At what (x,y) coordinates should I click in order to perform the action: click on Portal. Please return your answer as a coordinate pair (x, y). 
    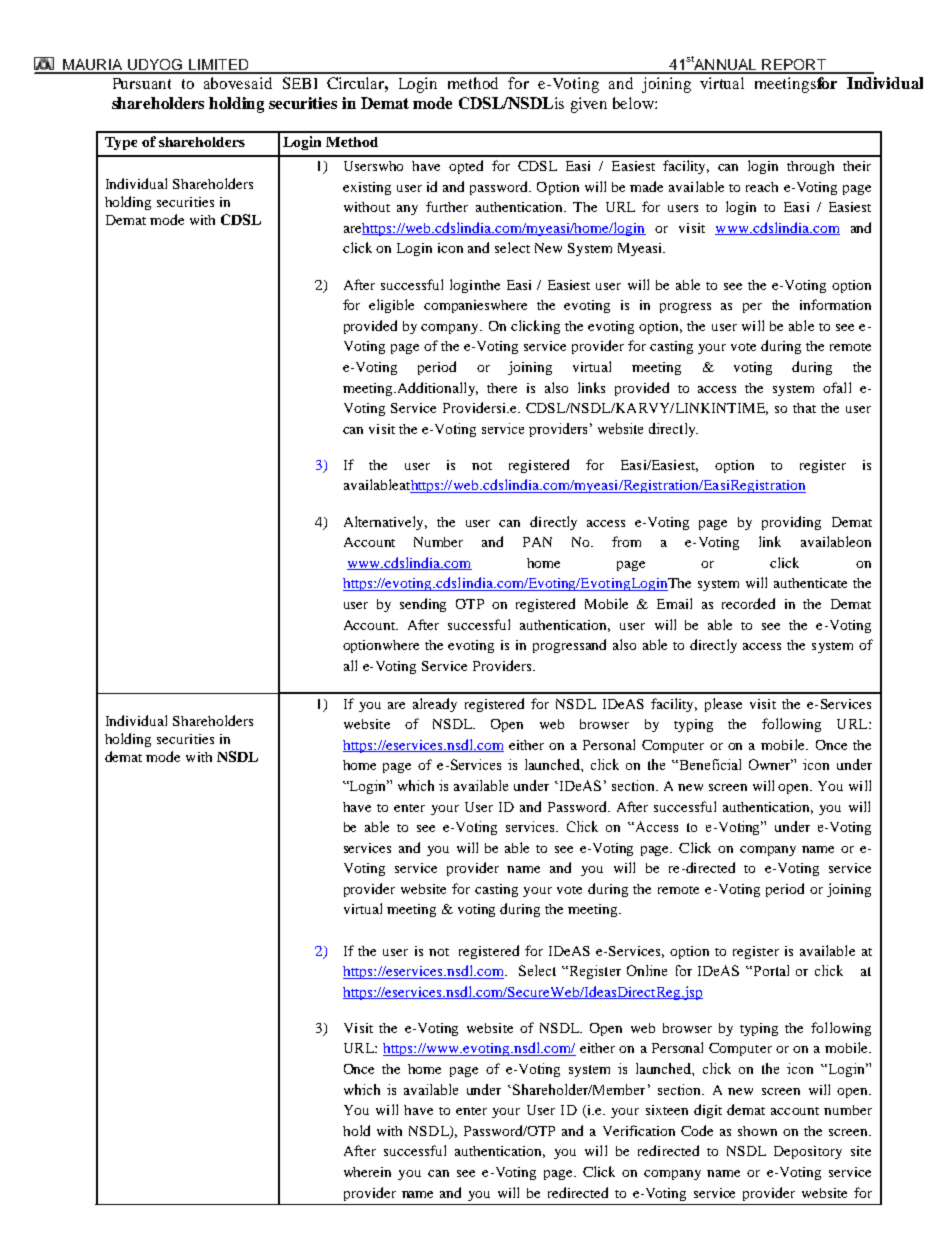
    Looking at the image, I should click on (770, 970).
